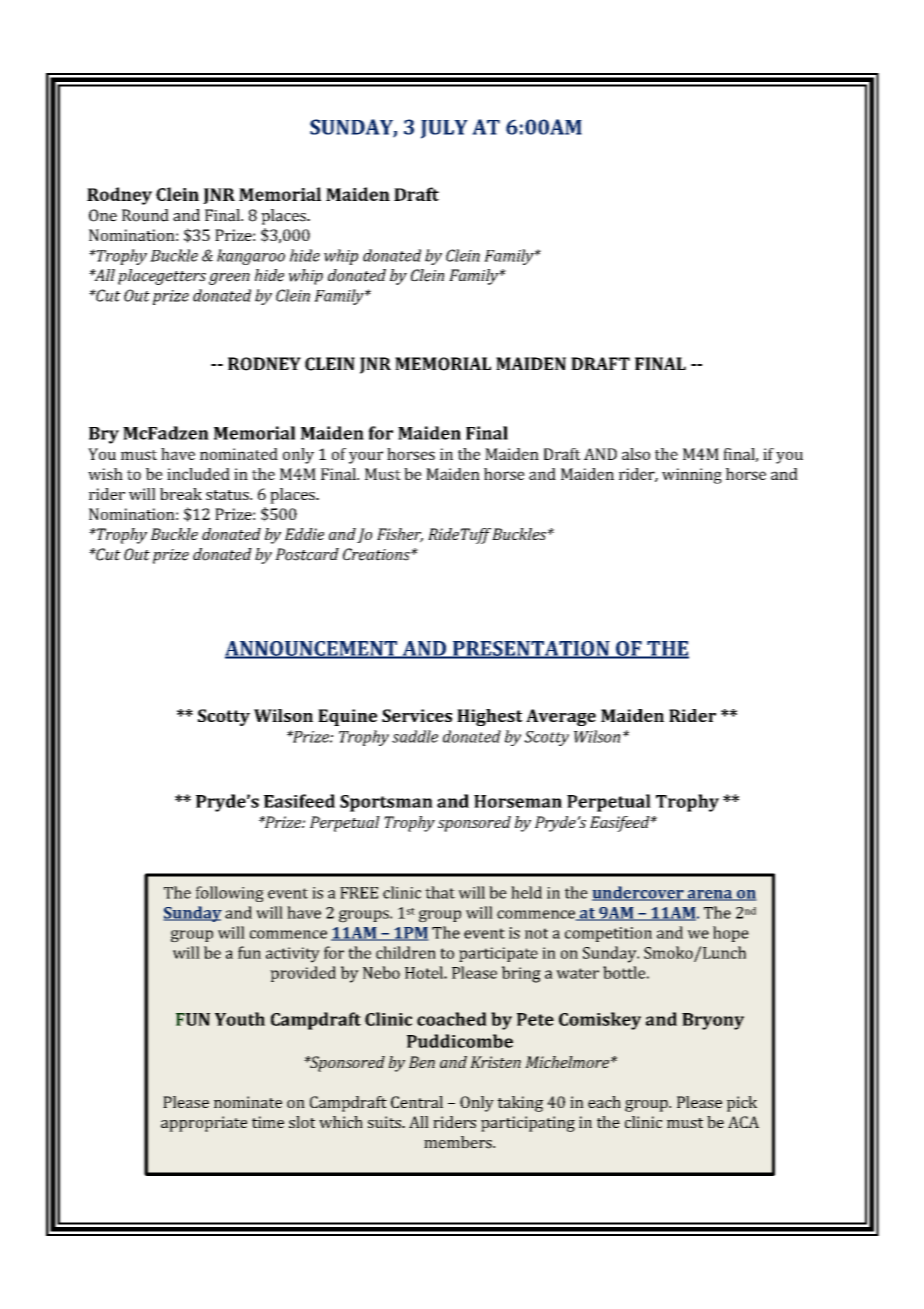 Image resolution: width=924 pixels, height=1309 pixels. What do you see at coordinates (636, 454) in the page?
I see `also` at bounding box center [636, 454].
